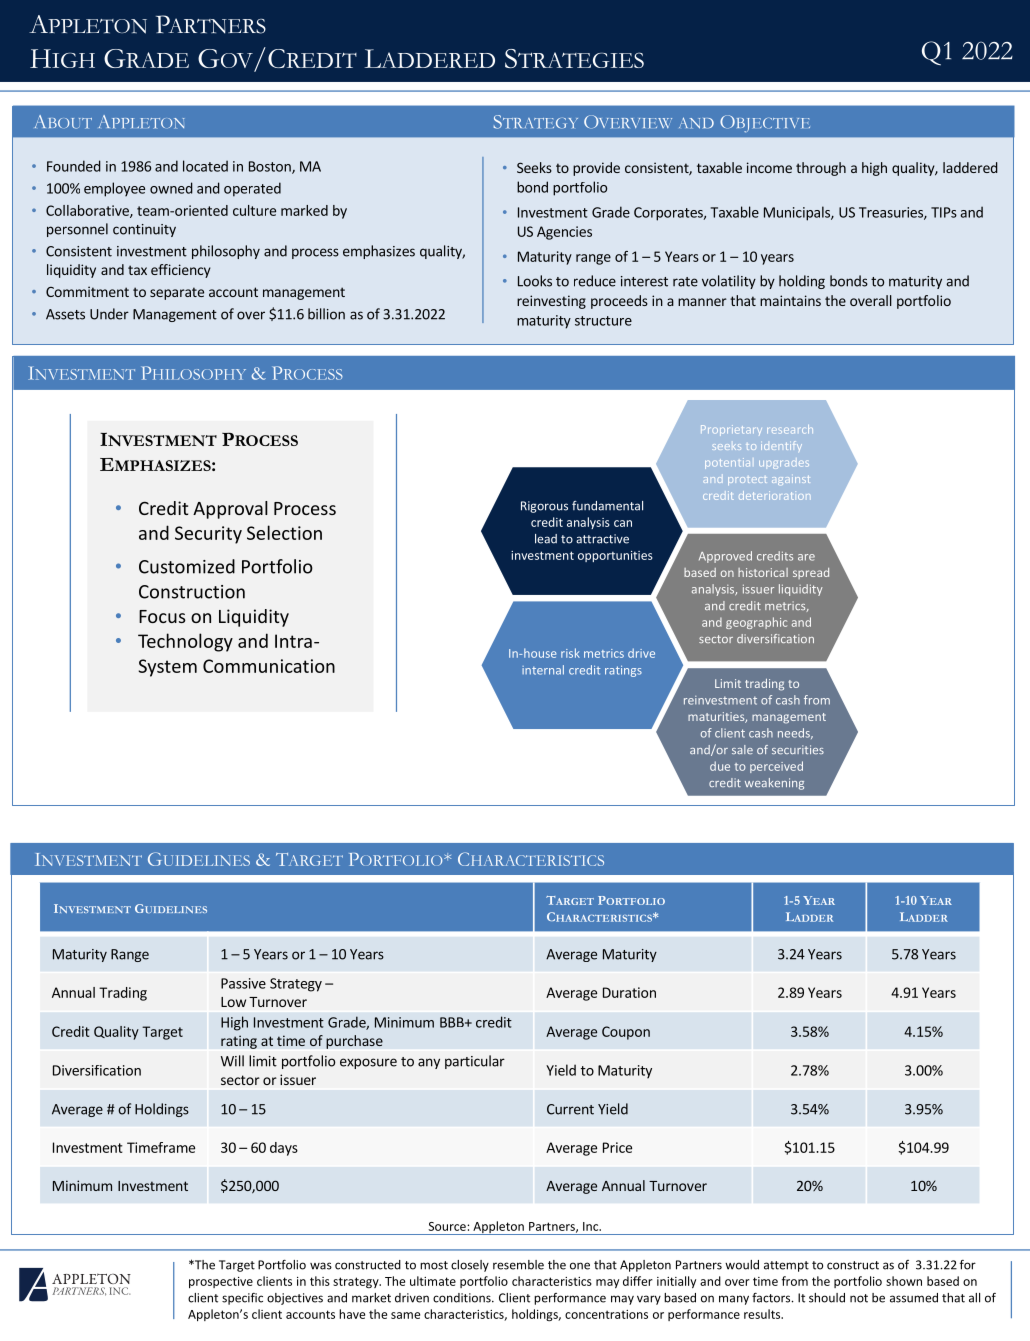 Image resolution: width=1030 pixels, height=1341 pixels. I want to click on Duration, so click(629, 992).
